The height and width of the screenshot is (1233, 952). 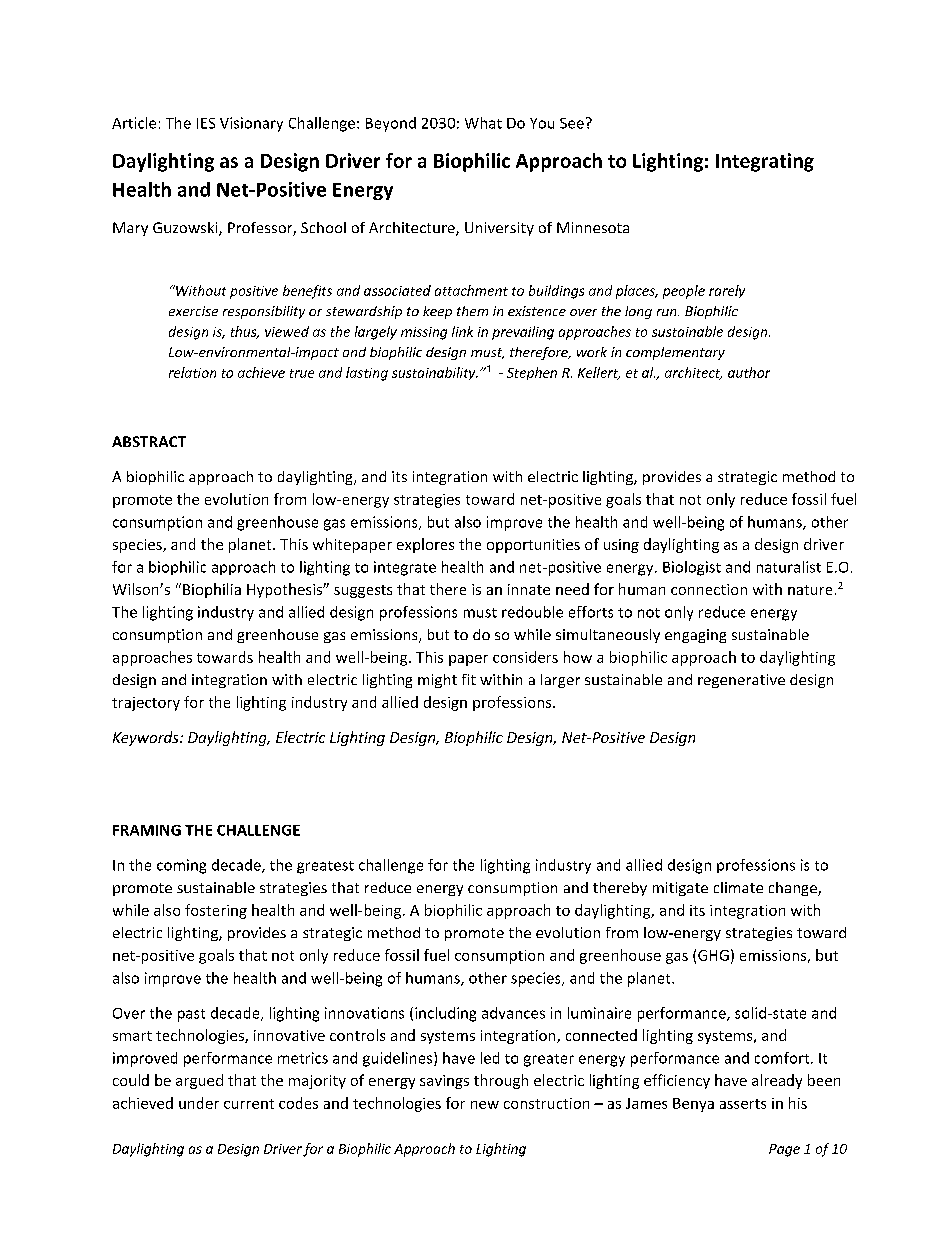 What do you see at coordinates (483, 123) in the screenshot?
I see `What` at bounding box center [483, 123].
